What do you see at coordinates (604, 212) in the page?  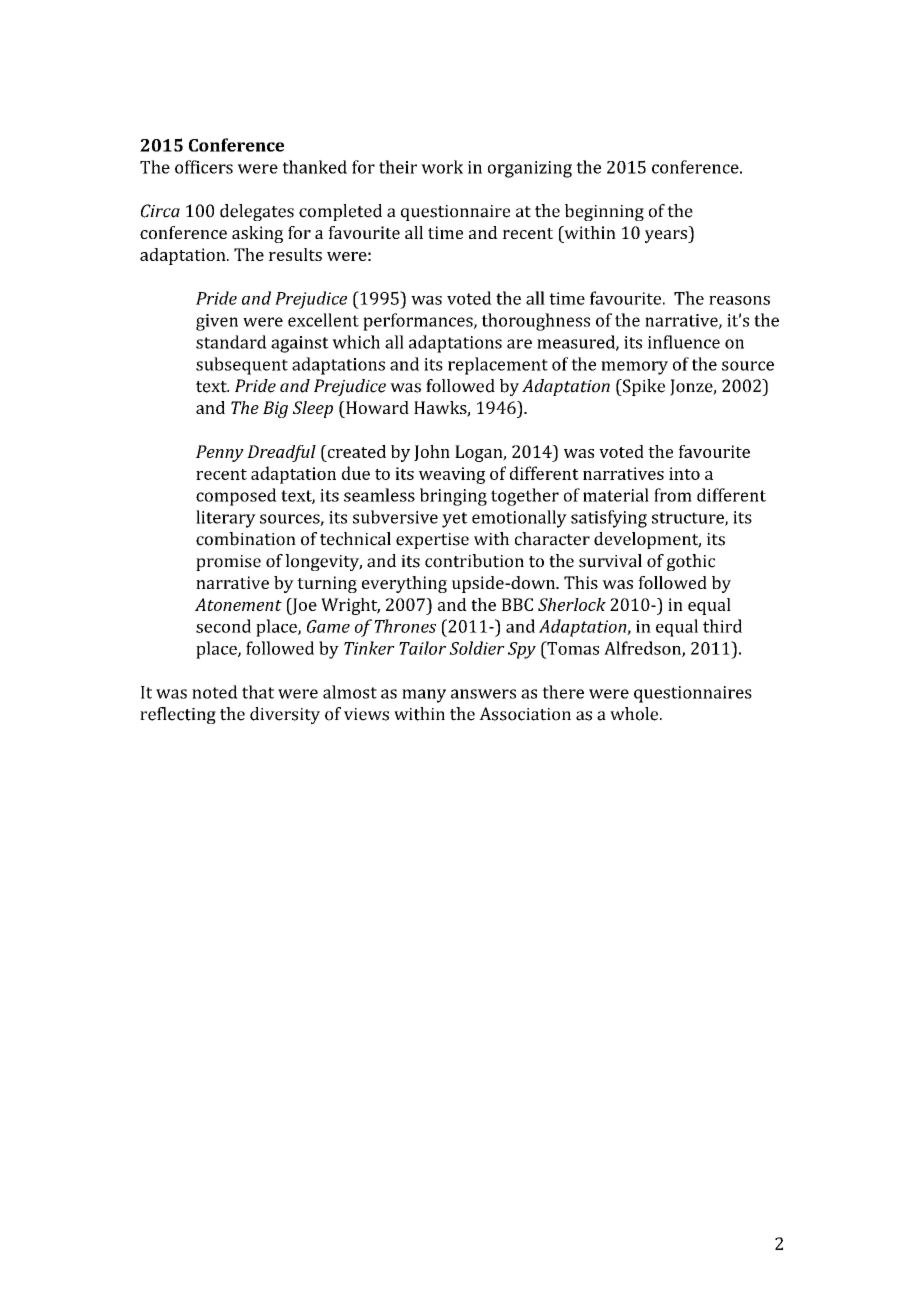 I see `beginning` at bounding box center [604, 212].
